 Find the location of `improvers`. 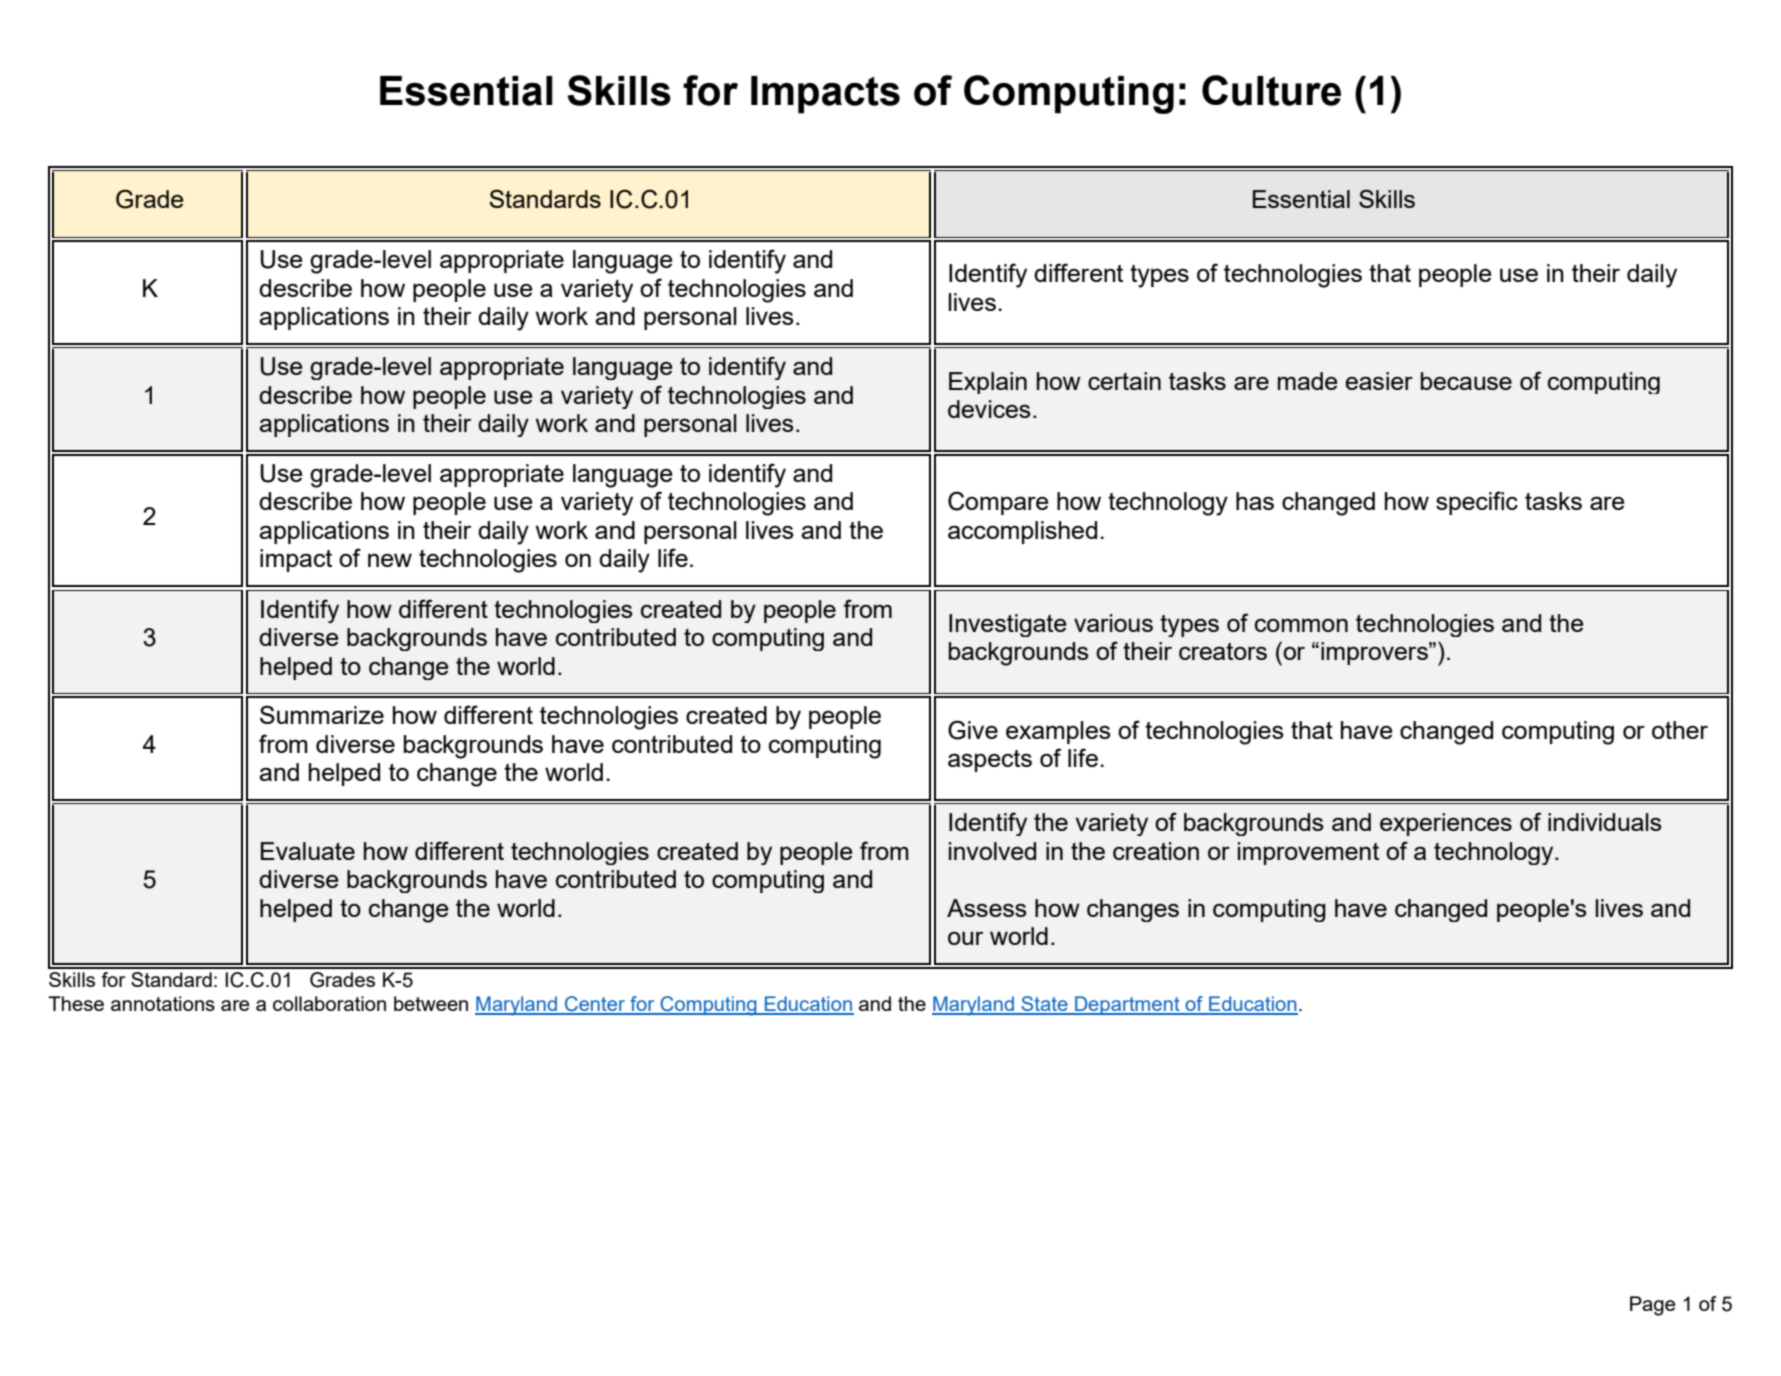

improvers is located at coordinates (1375, 653).
